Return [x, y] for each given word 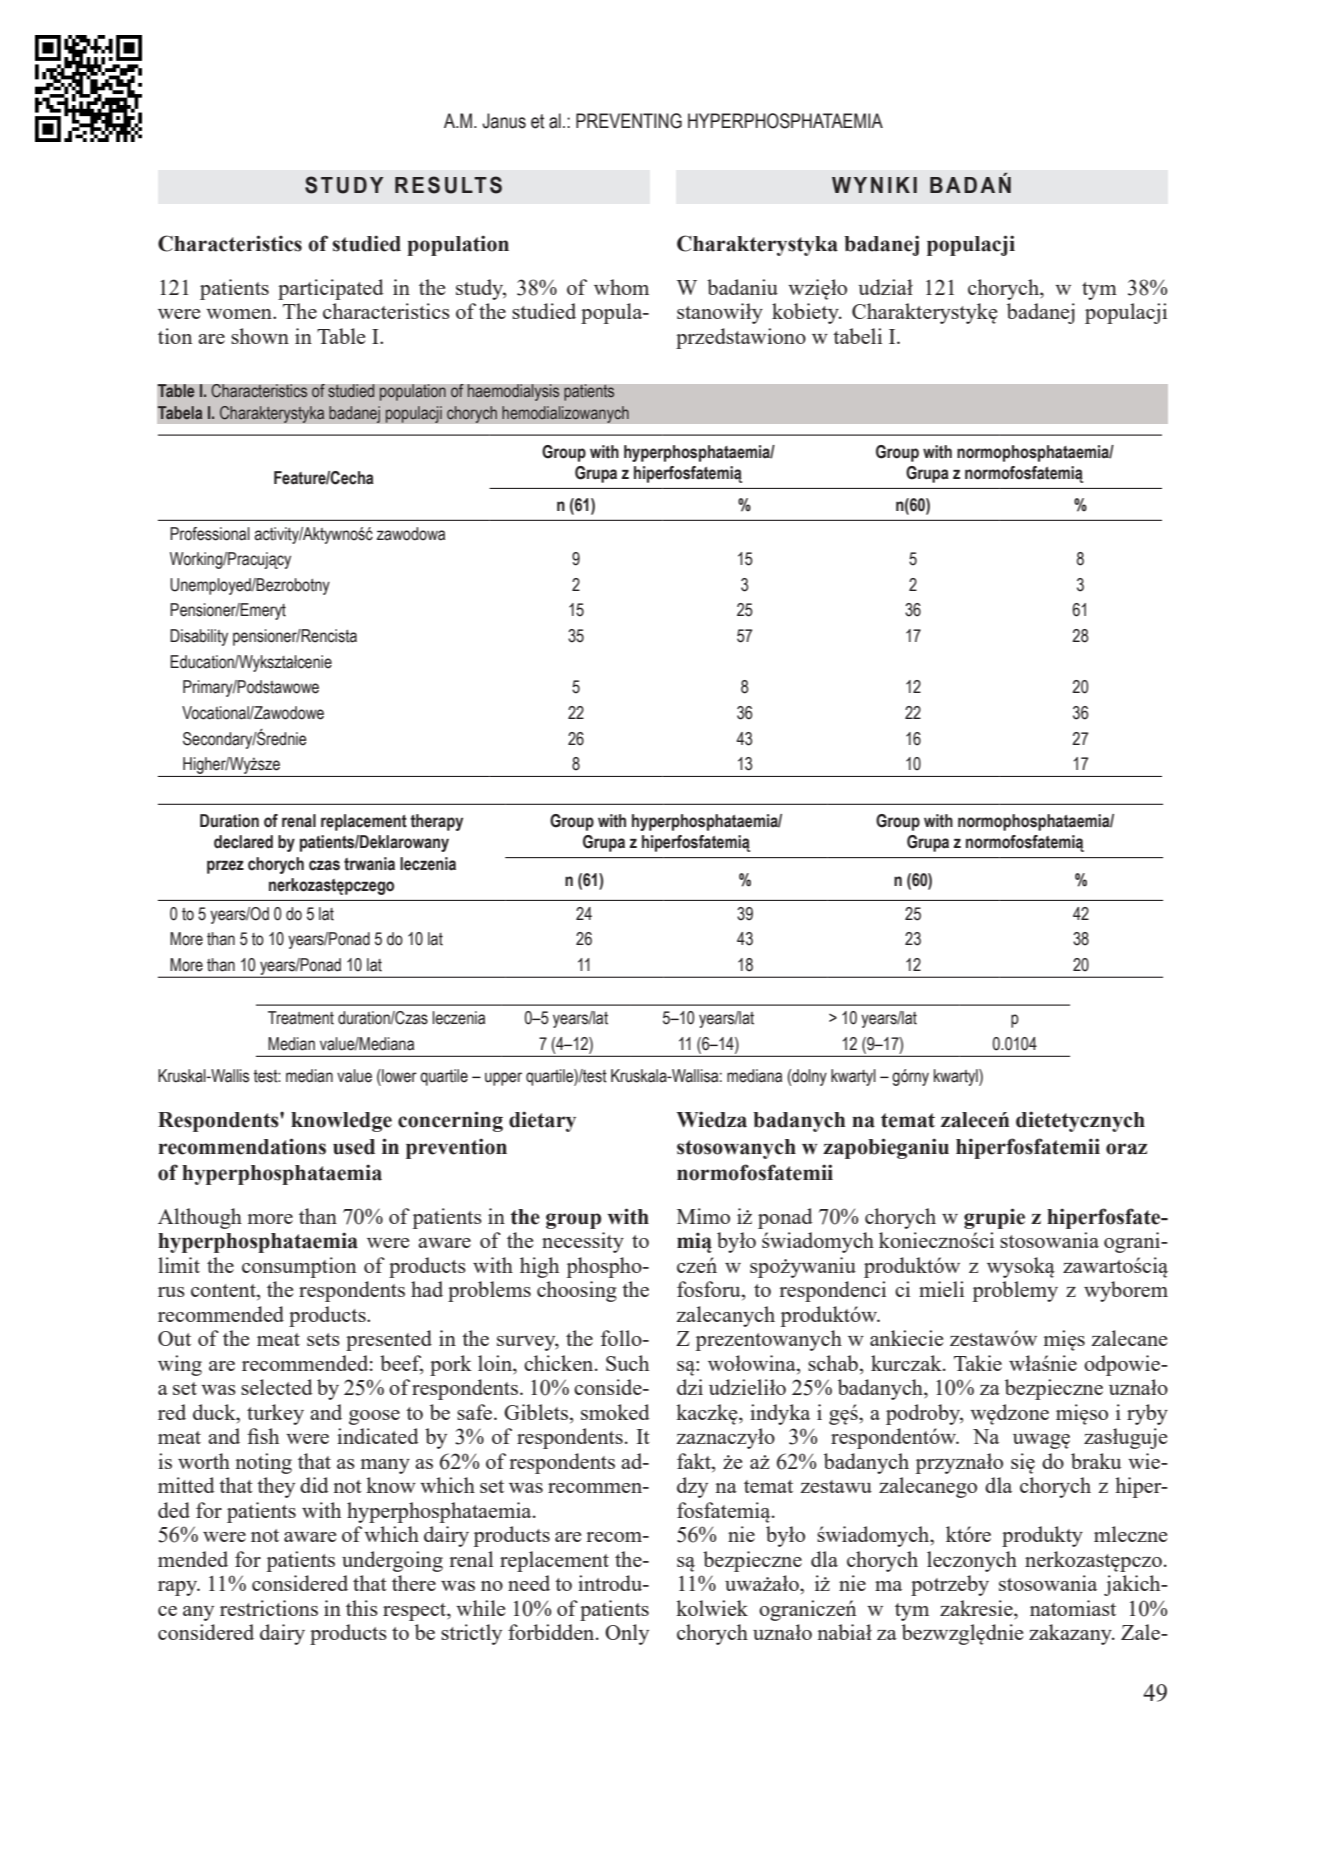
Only [627, 1634]
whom [621, 287]
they [276, 1487]
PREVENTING [629, 121]
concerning [450, 1121]
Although [200, 1218]
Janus [504, 121]
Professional [210, 534]
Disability [199, 637]
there [414, 1583]
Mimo [703, 1216]
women [240, 314]
